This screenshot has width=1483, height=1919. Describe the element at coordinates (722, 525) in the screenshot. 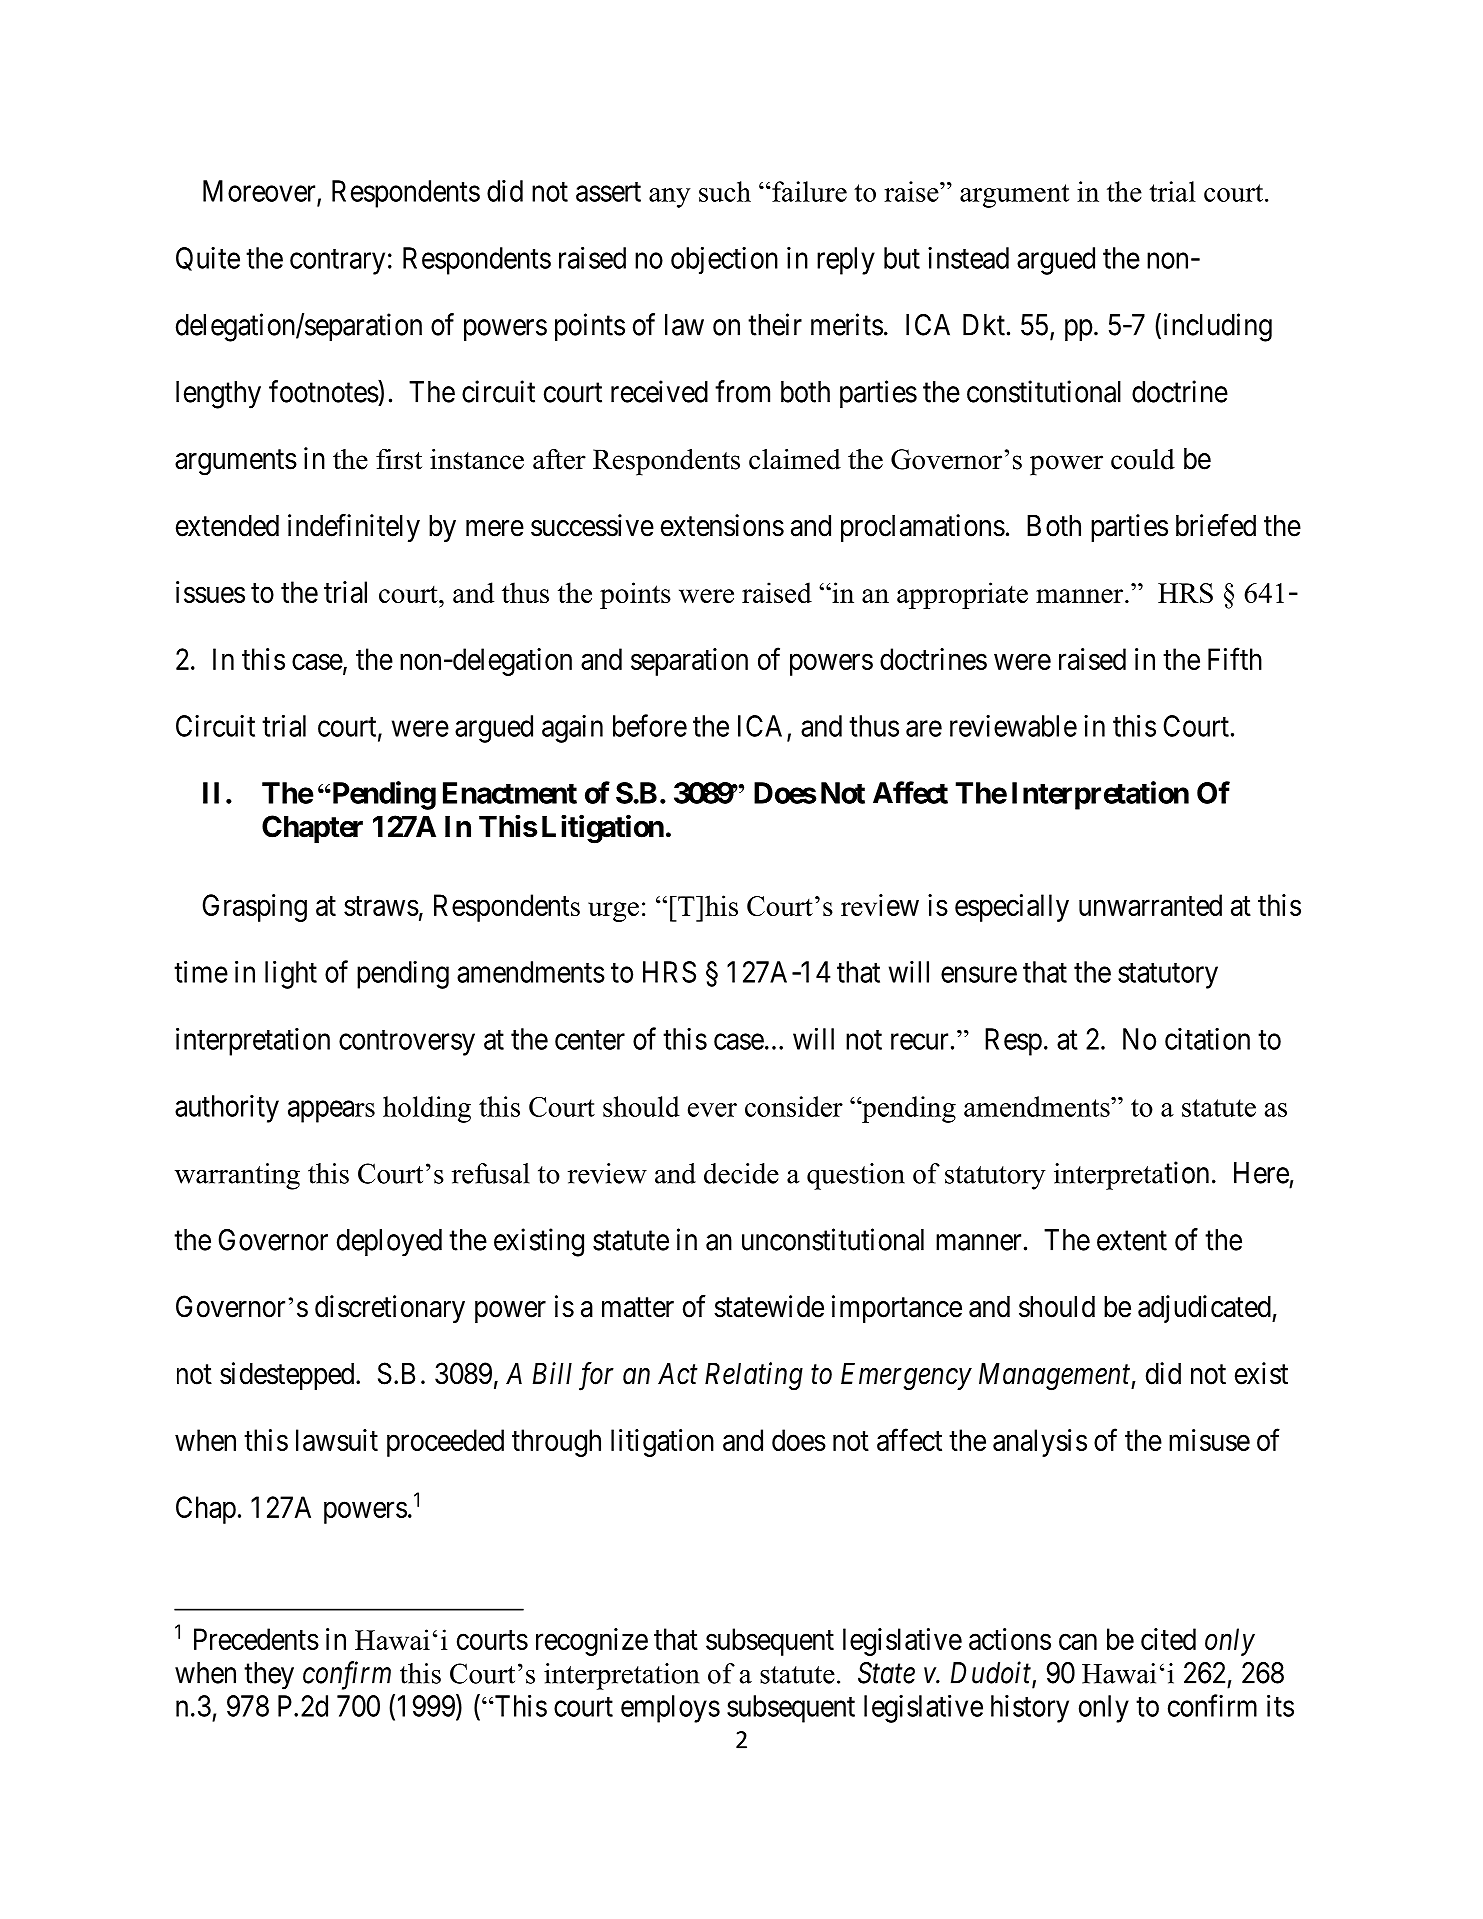

I see `extensions` at that location.
